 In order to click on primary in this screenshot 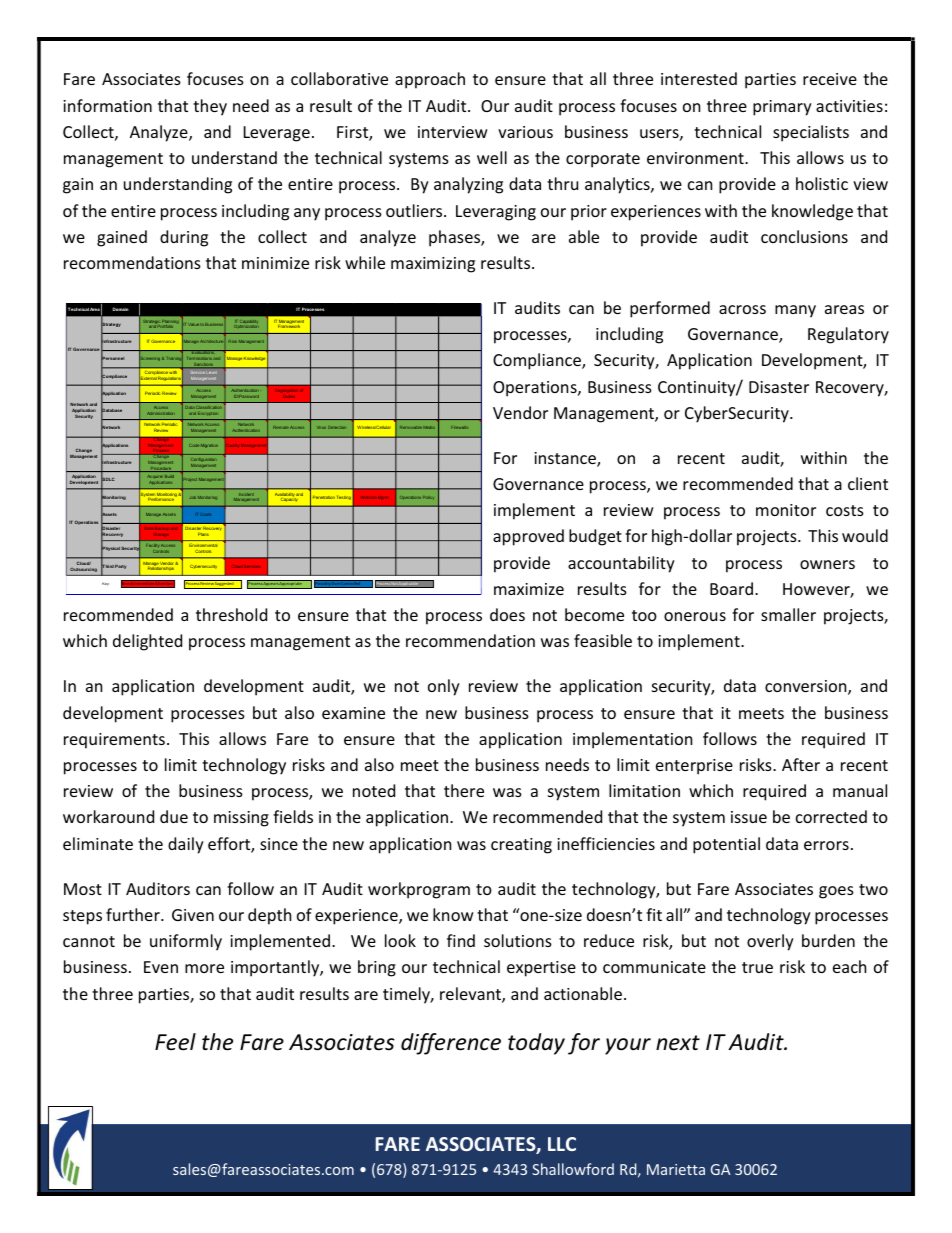, I will do `click(782, 108)`.
